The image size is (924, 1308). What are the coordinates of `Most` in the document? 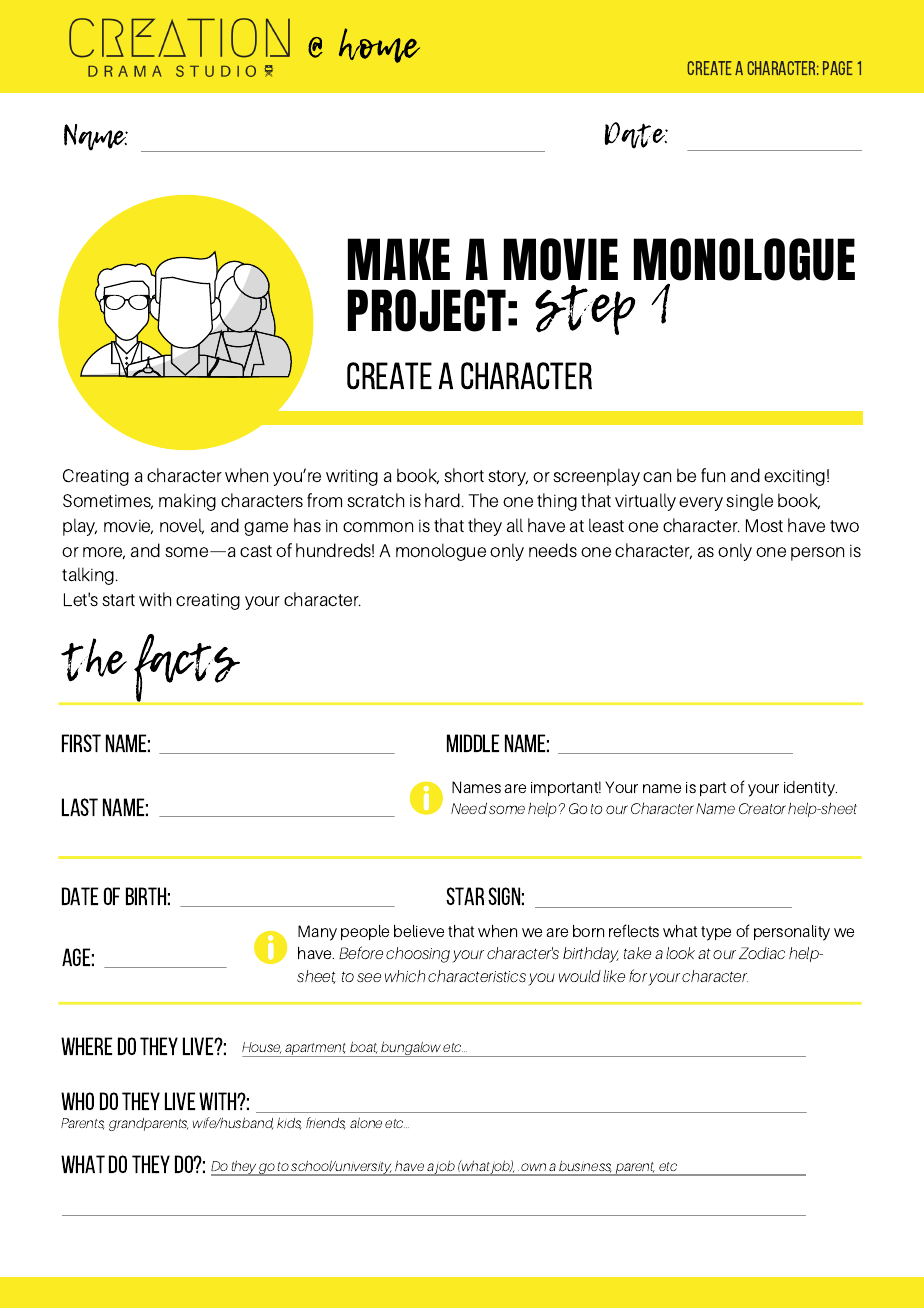 It's located at (764, 526).
